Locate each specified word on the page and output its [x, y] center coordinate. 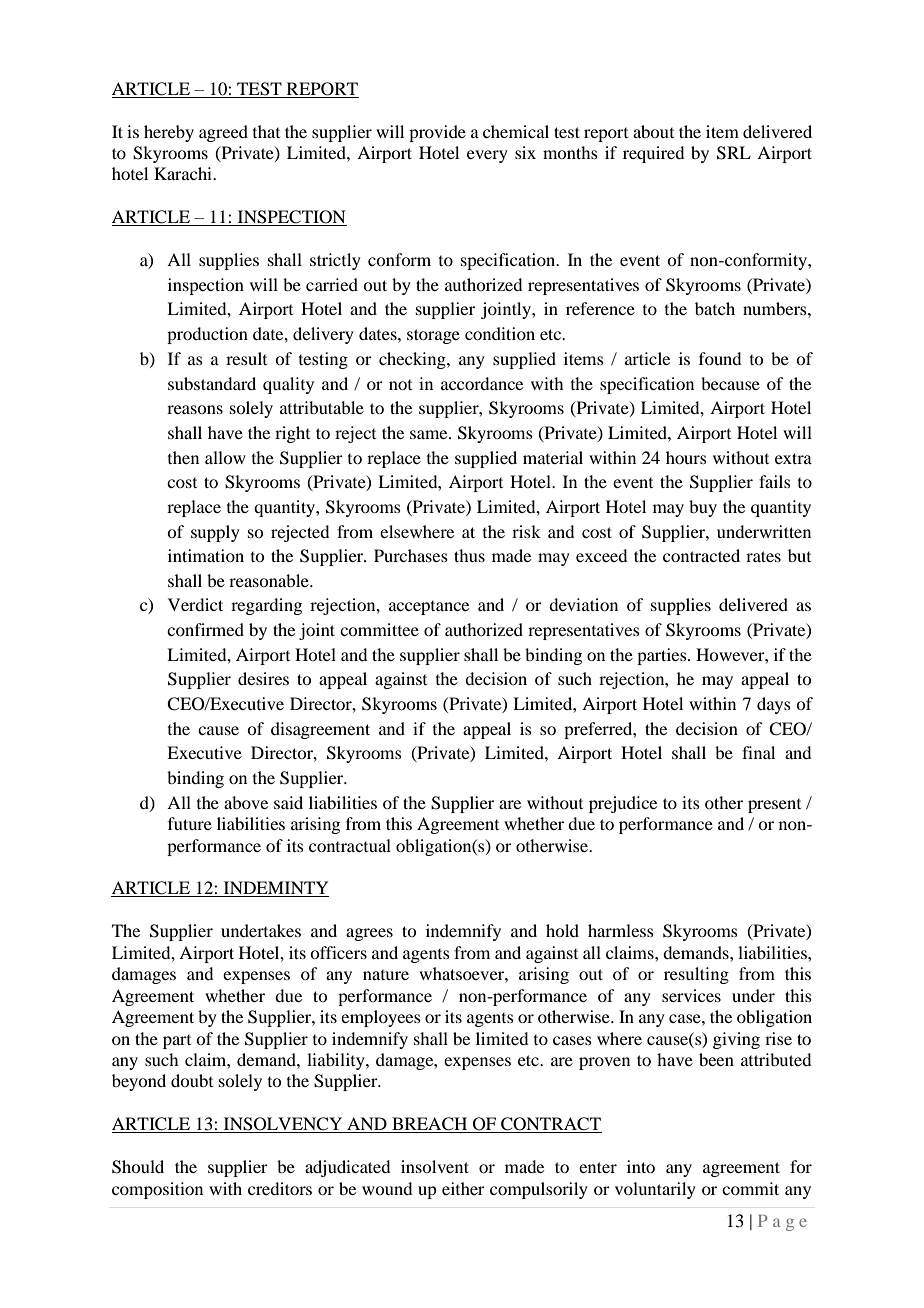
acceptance [429, 608]
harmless [621, 930]
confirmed [205, 629]
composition [157, 1190]
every [487, 156]
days [774, 705]
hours [686, 457]
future [190, 823]
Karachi [184, 173]
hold [562, 930]
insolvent [435, 1166]
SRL [734, 153]
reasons [195, 409]
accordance [482, 383]
